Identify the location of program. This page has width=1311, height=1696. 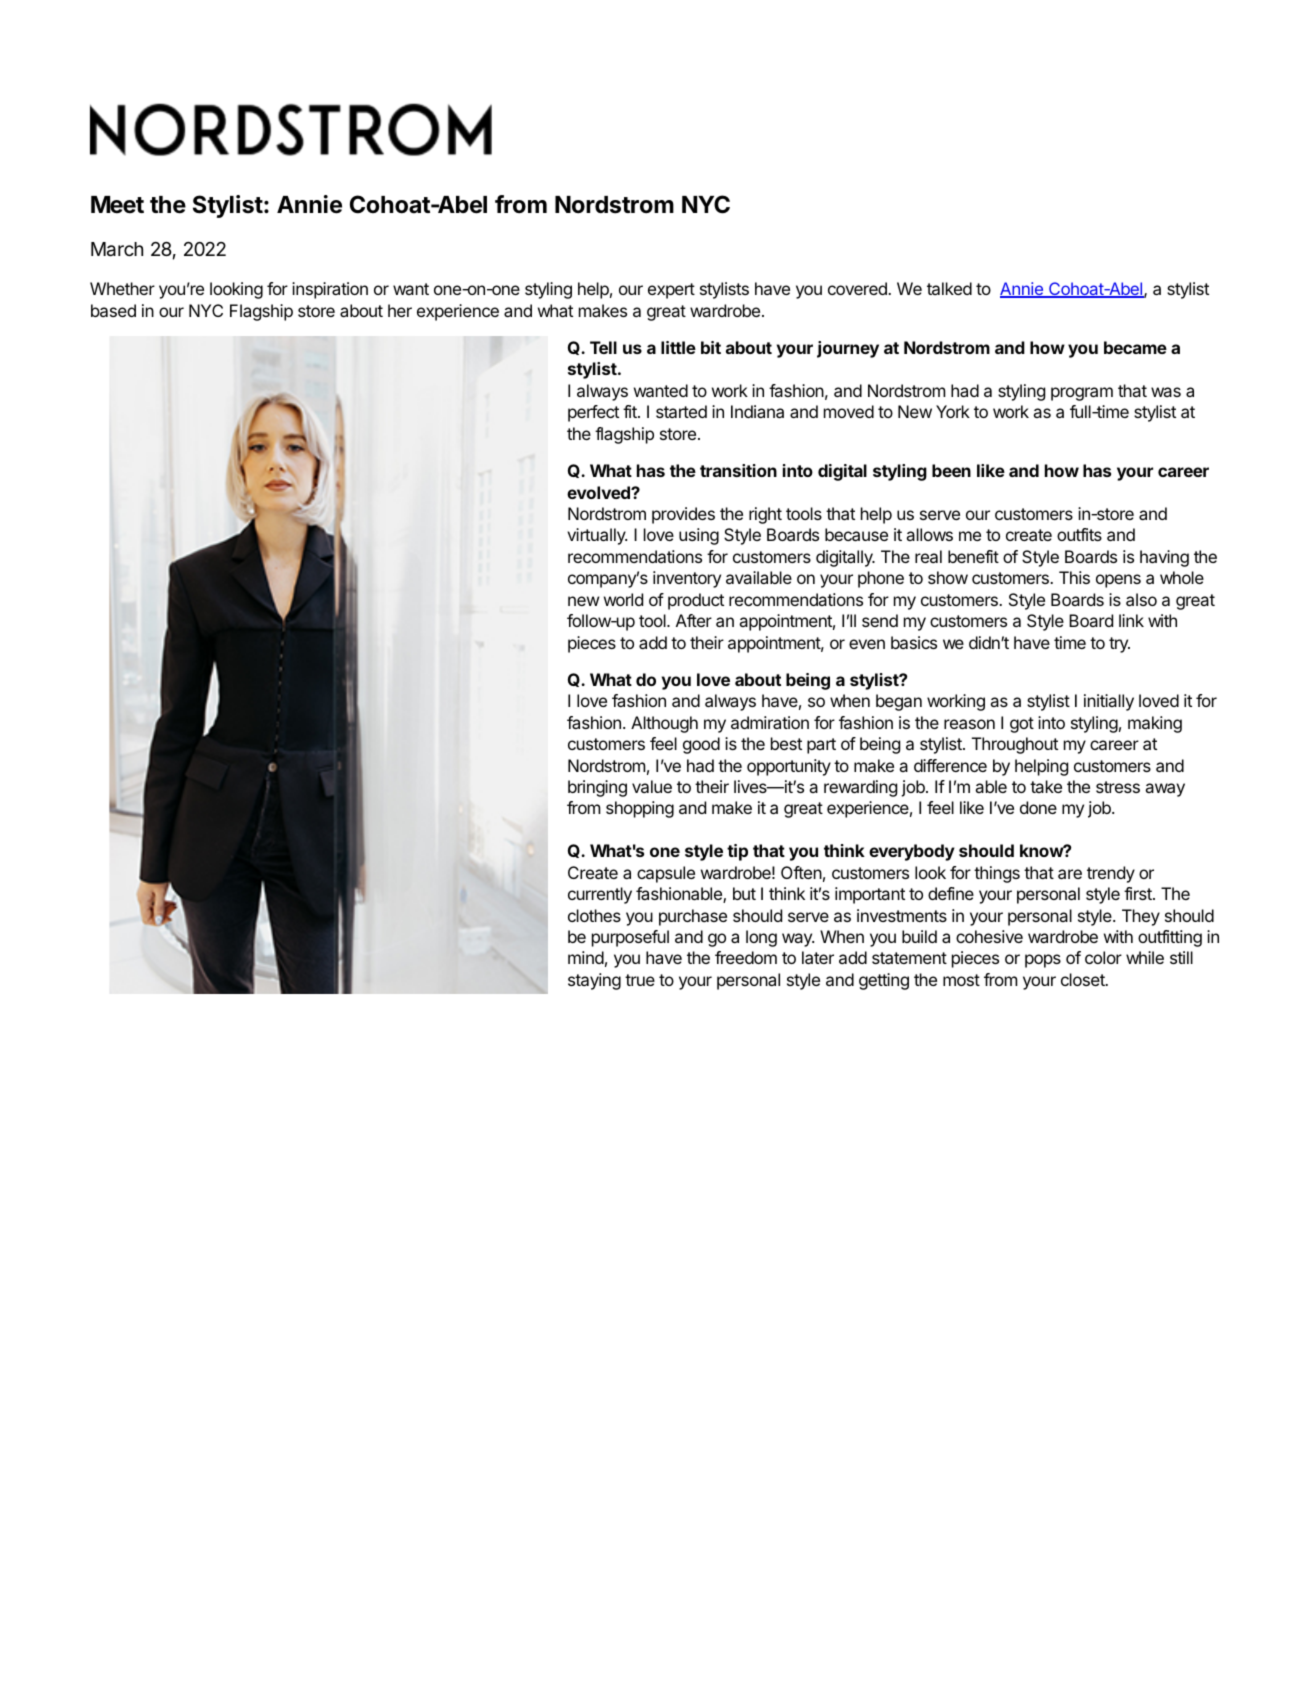
(1082, 394).
